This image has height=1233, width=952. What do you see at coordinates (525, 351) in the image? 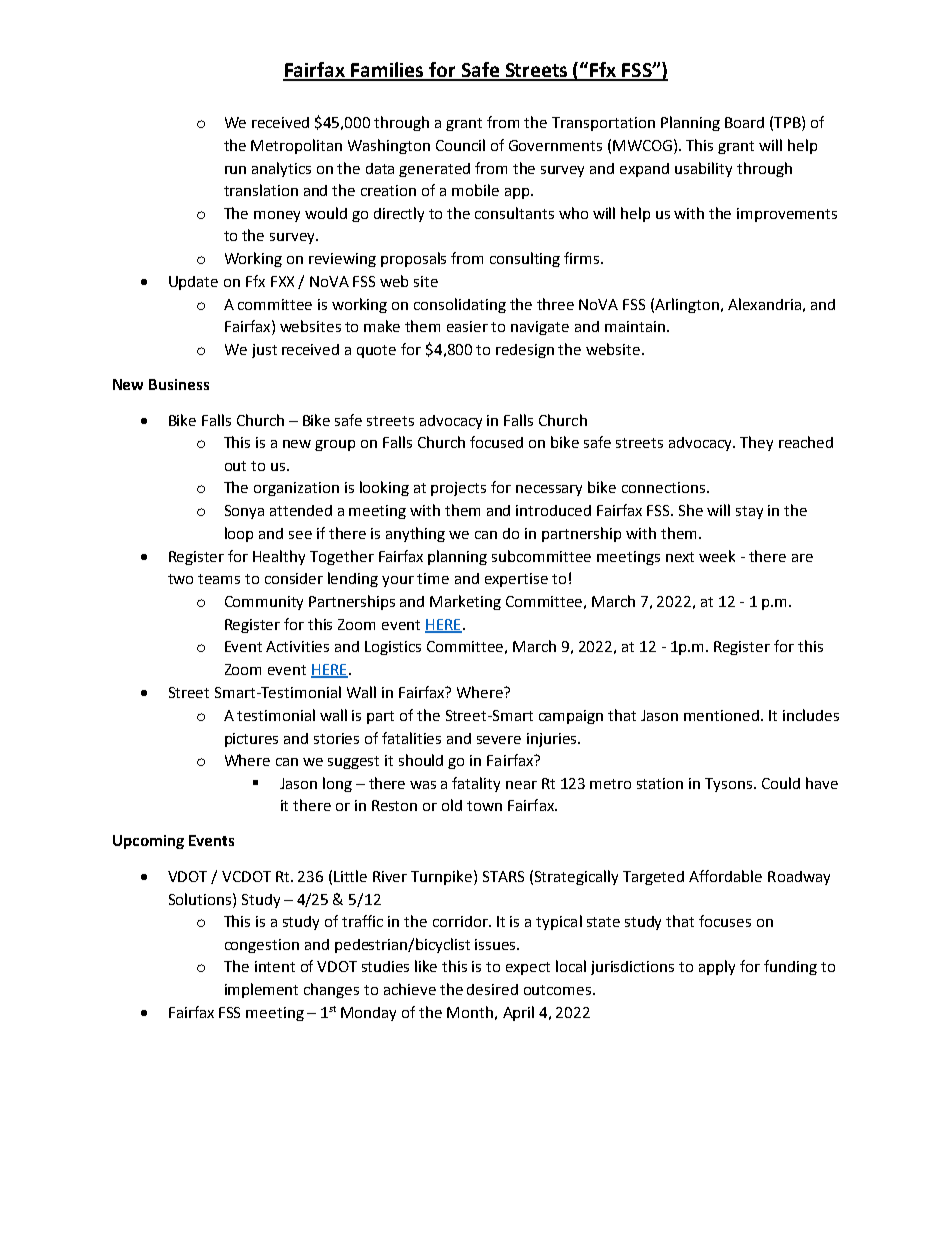
I see `redesign` at bounding box center [525, 351].
